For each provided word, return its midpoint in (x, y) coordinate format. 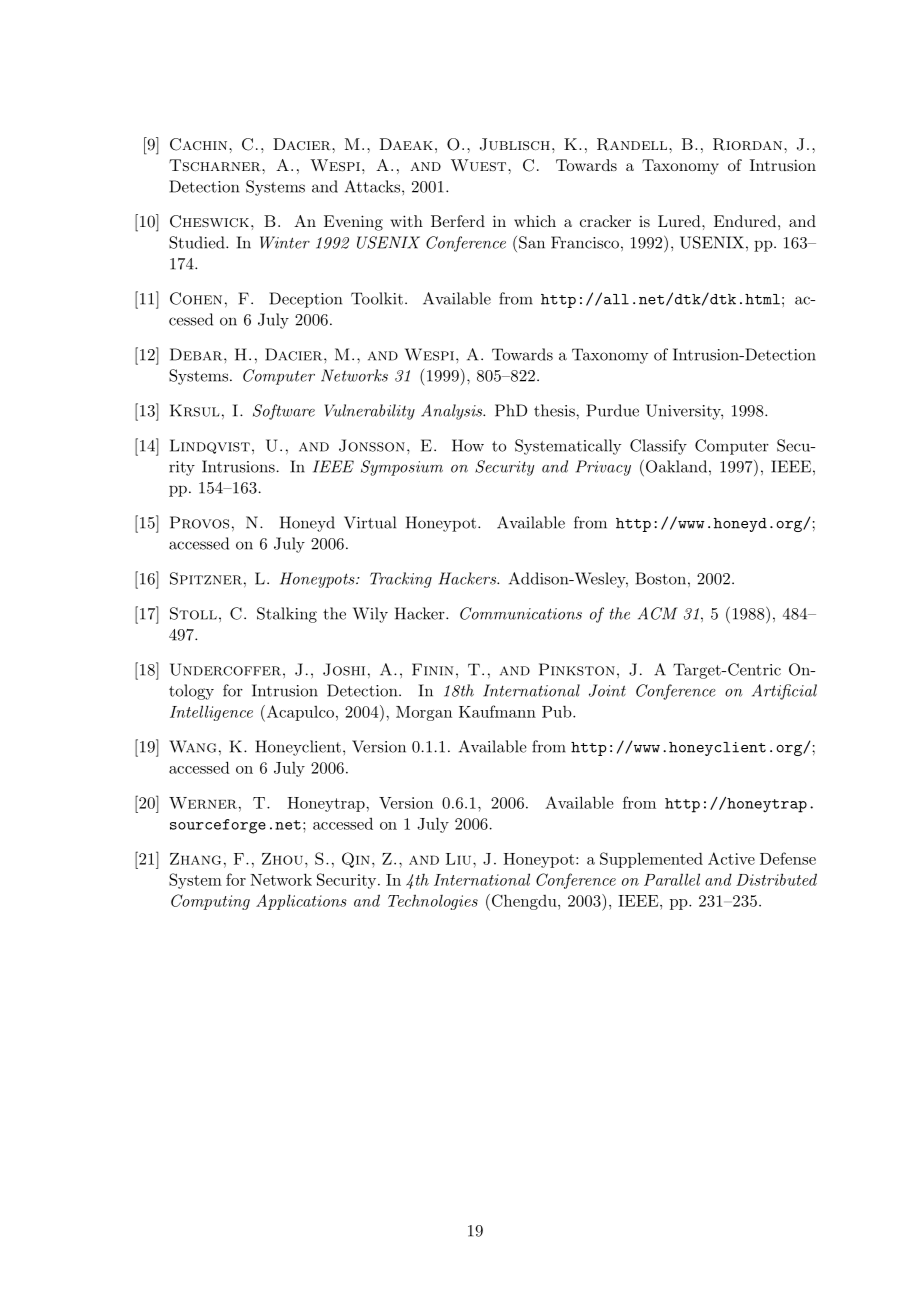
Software (284, 412)
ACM (657, 613)
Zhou (282, 859)
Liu (460, 859)
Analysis (453, 412)
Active (731, 858)
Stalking (287, 615)
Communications (521, 613)
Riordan (749, 144)
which (535, 221)
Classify (658, 447)
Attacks (374, 186)
